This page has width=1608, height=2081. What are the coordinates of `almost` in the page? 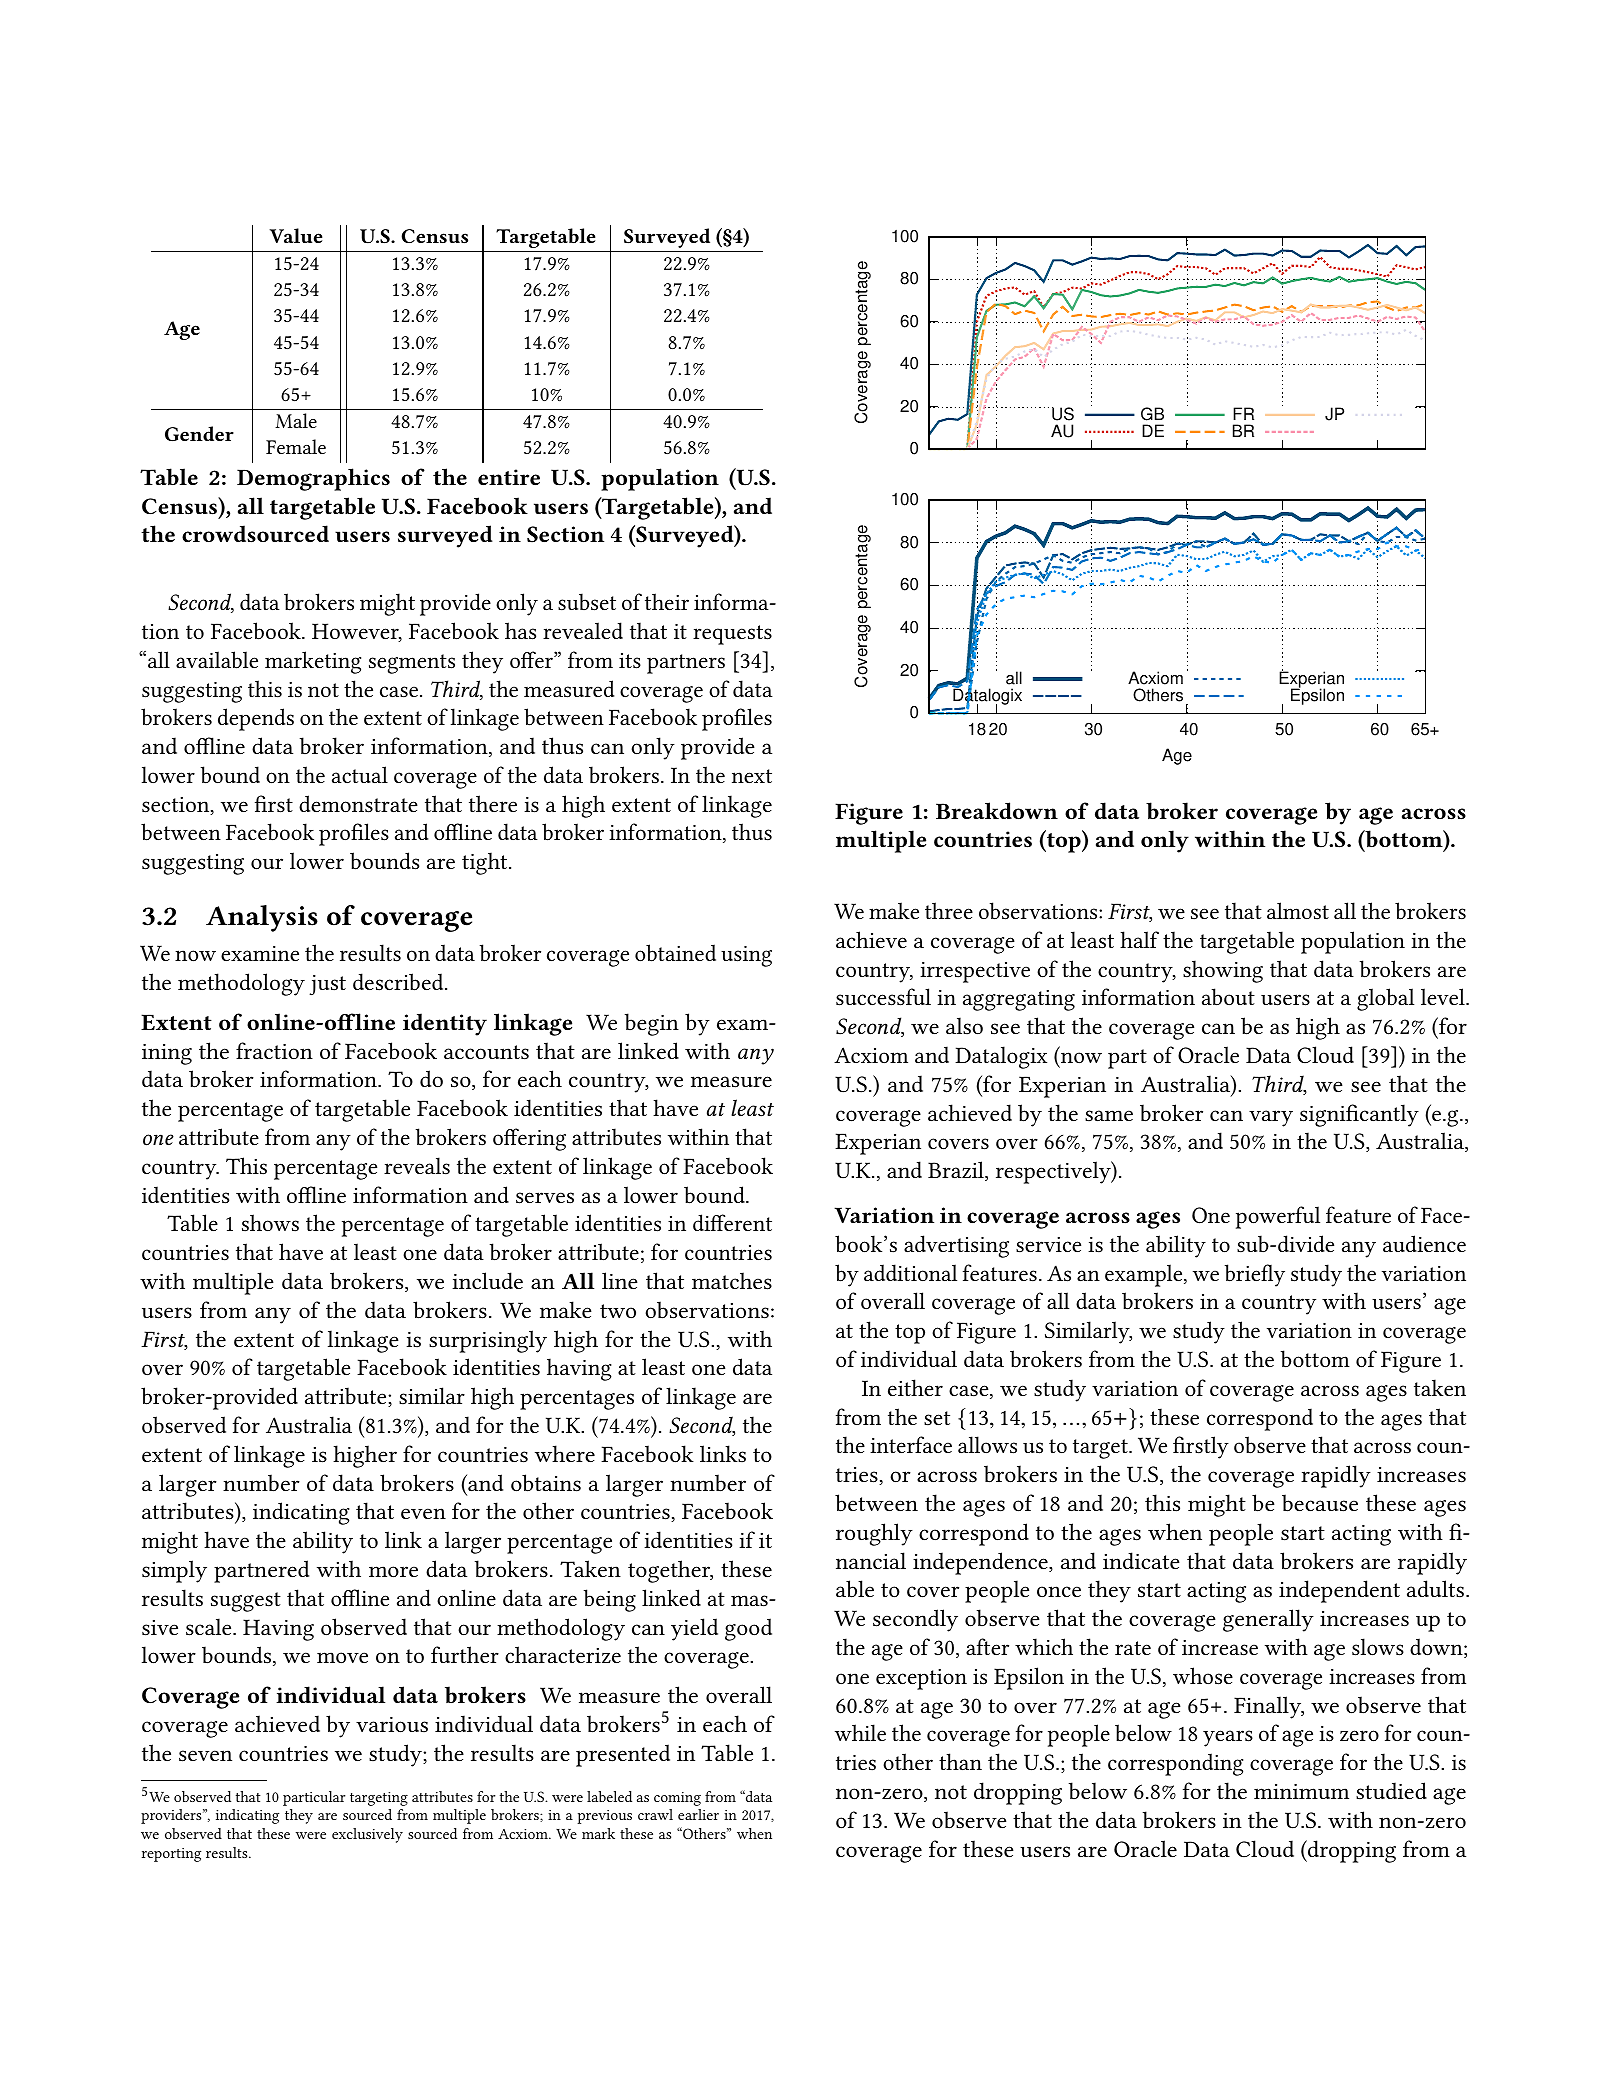 It's located at (1298, 911).
